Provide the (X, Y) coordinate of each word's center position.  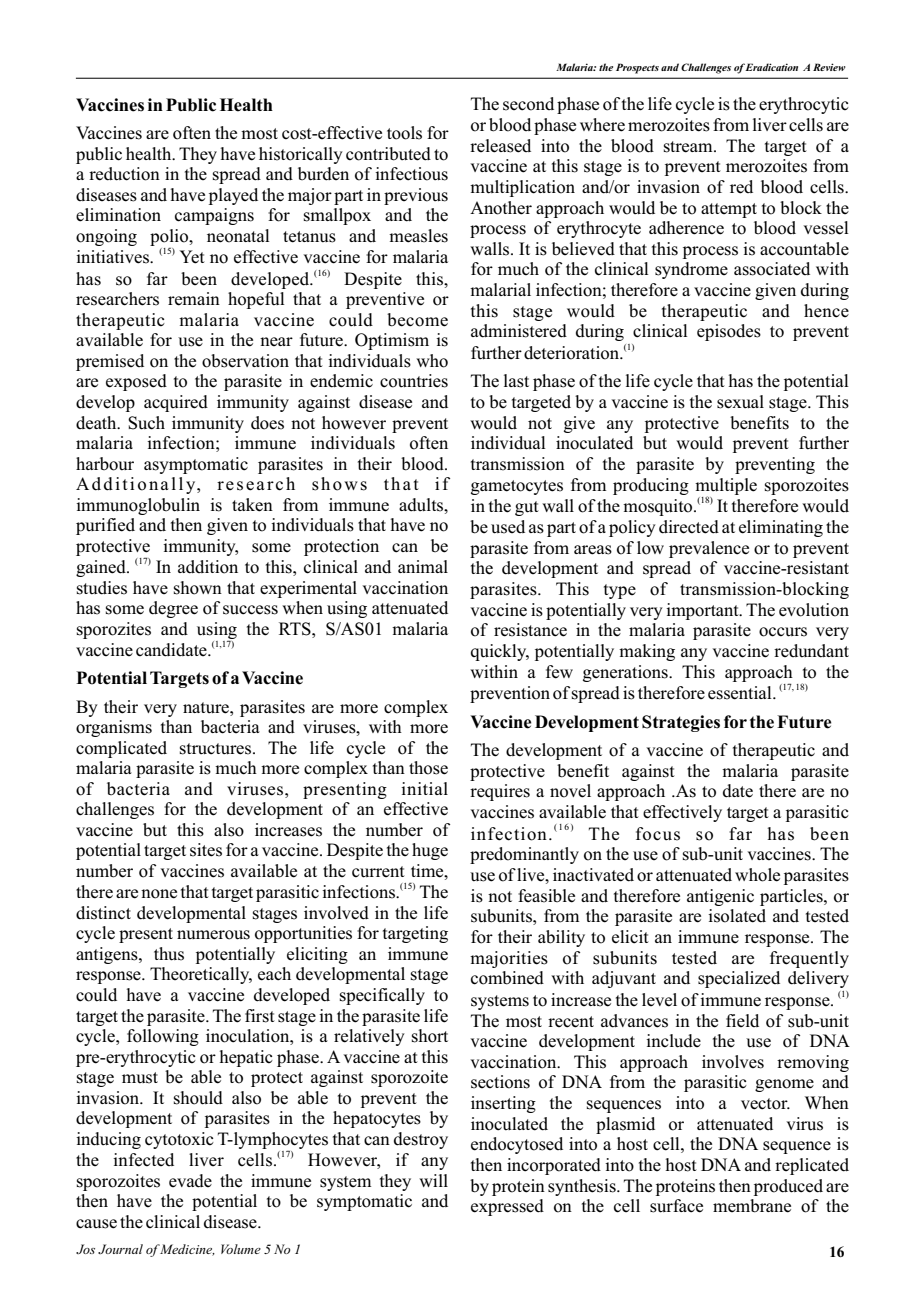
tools (404, 133)
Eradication (771, 67)
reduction (124, 174)
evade (190, 1181)
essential (741, 693)
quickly (500, 652)
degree (173, 609)
